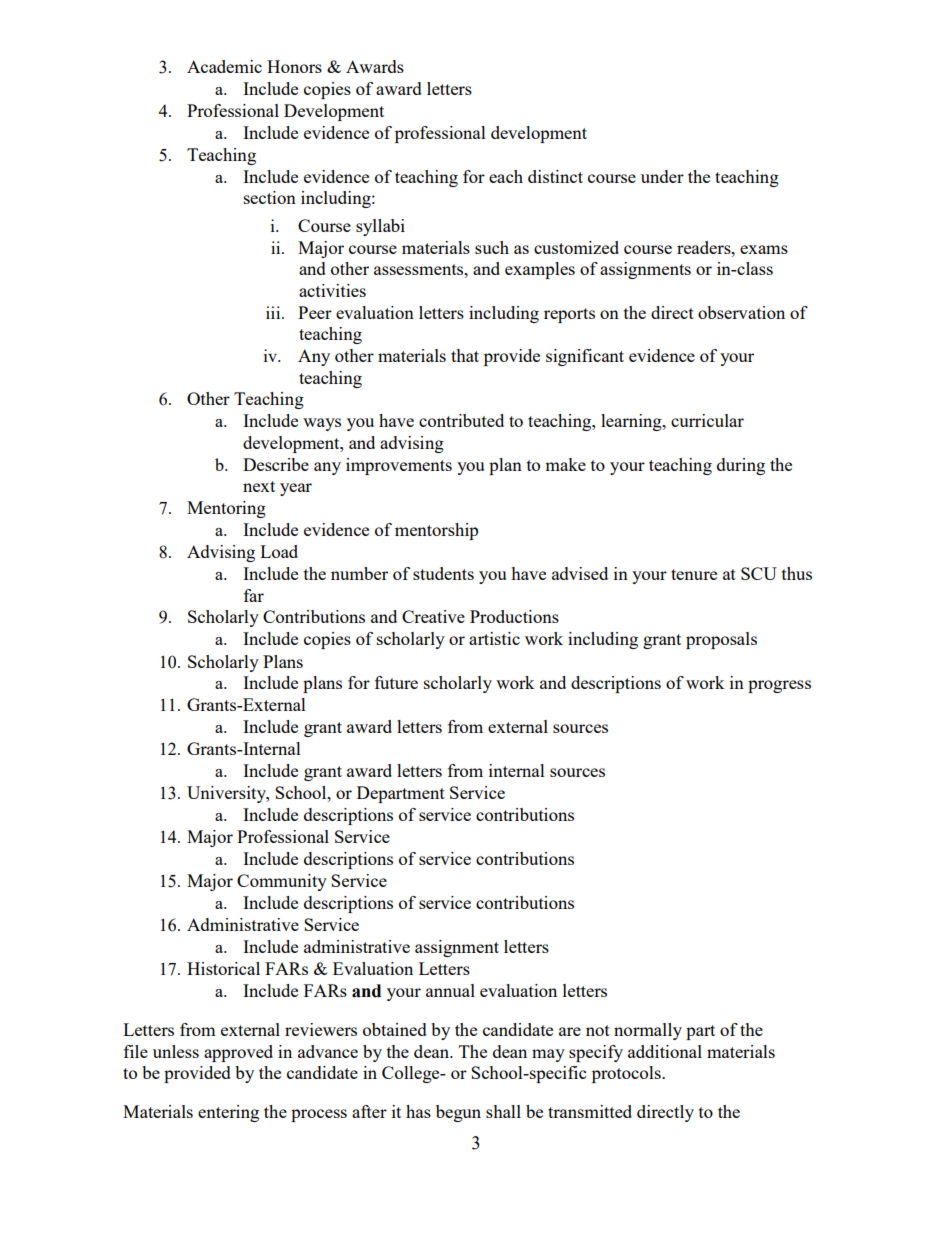 Image resolution: width=952 pixels, height=1233 pixels. I want to click on Load, so click(279, 551).
